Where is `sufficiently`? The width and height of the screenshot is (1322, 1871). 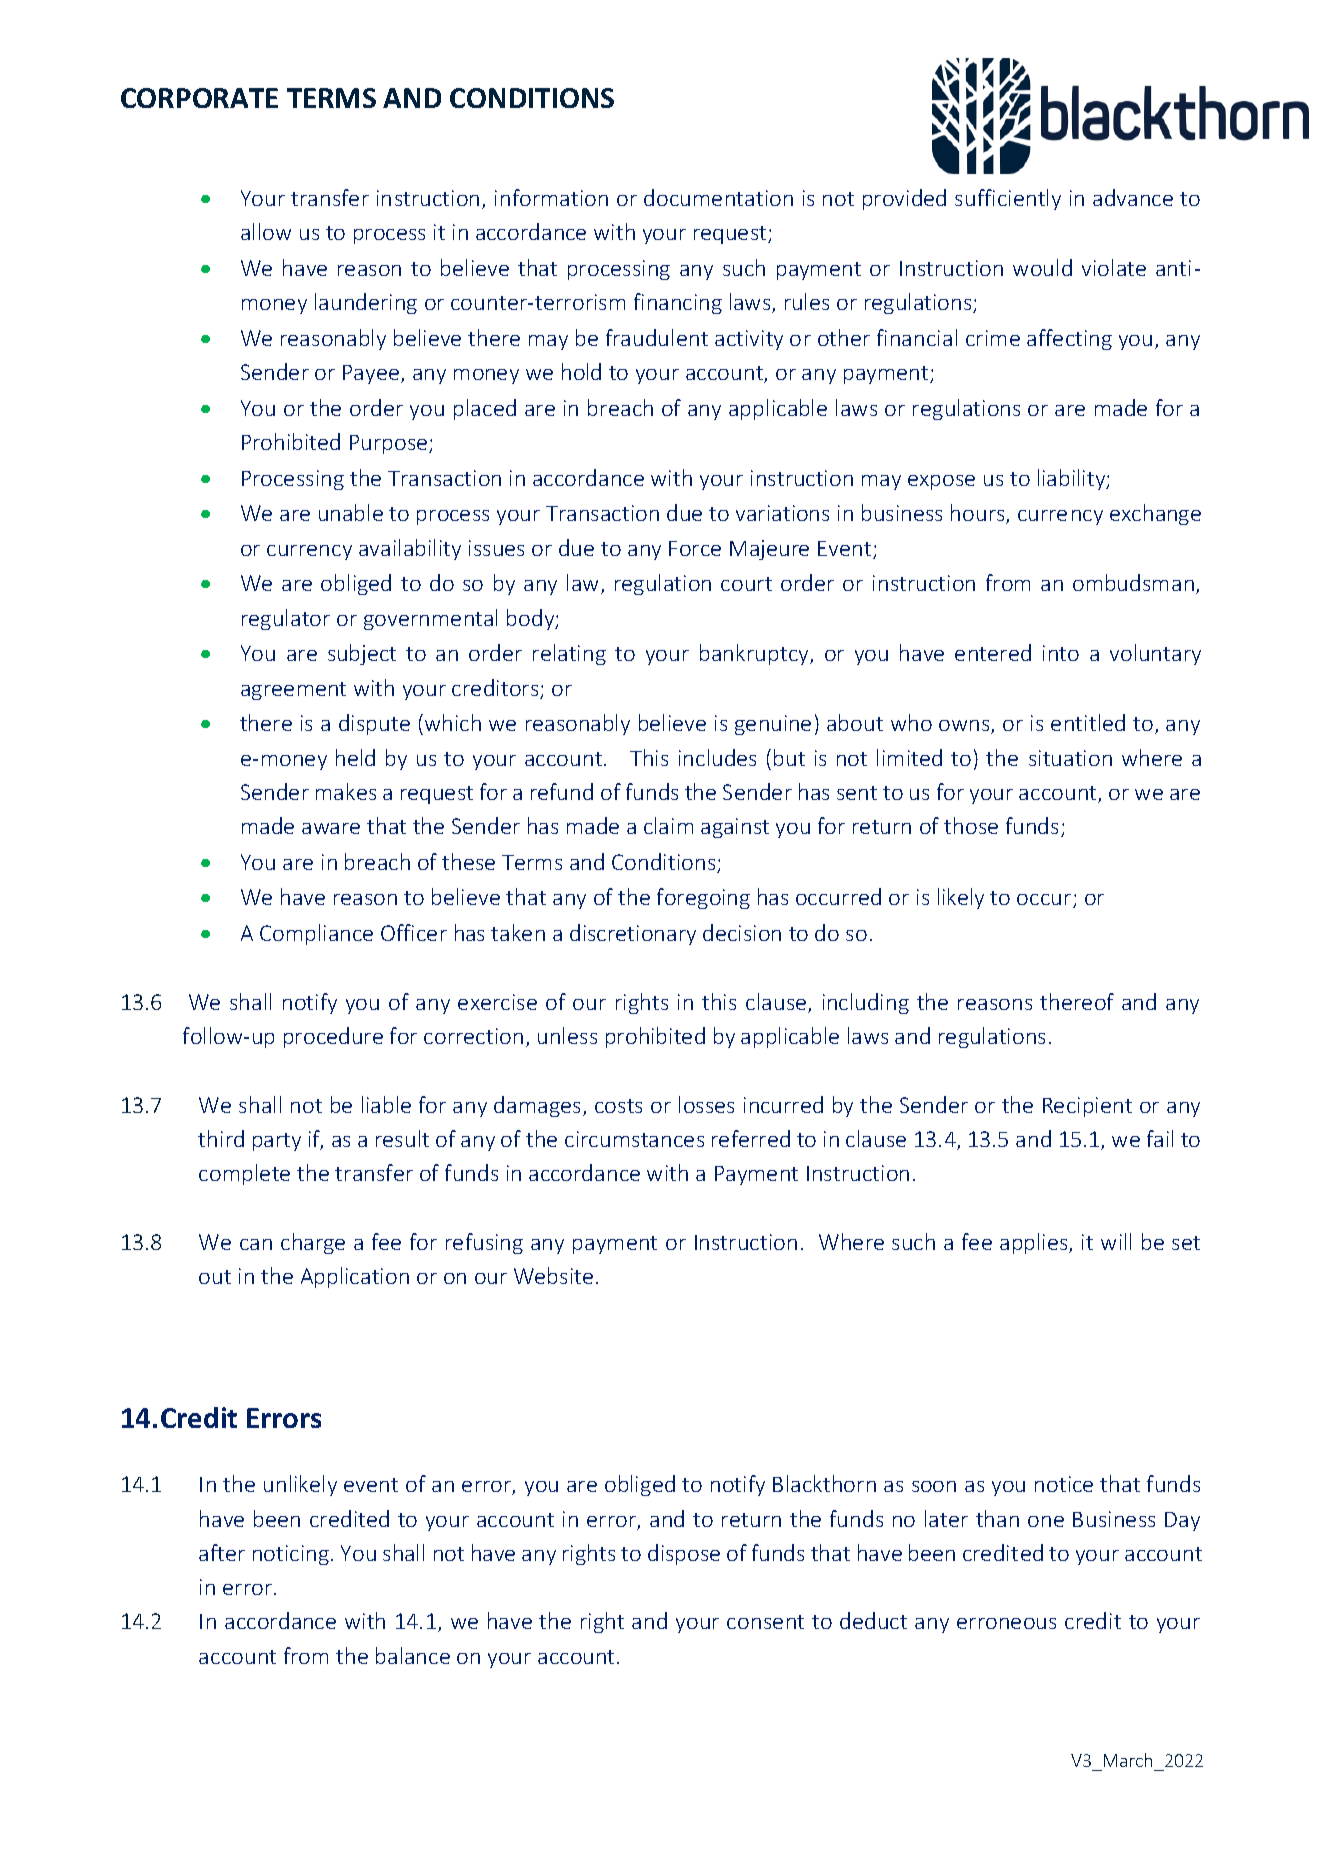
sufficiently is located at coordinates (1008, 199).
